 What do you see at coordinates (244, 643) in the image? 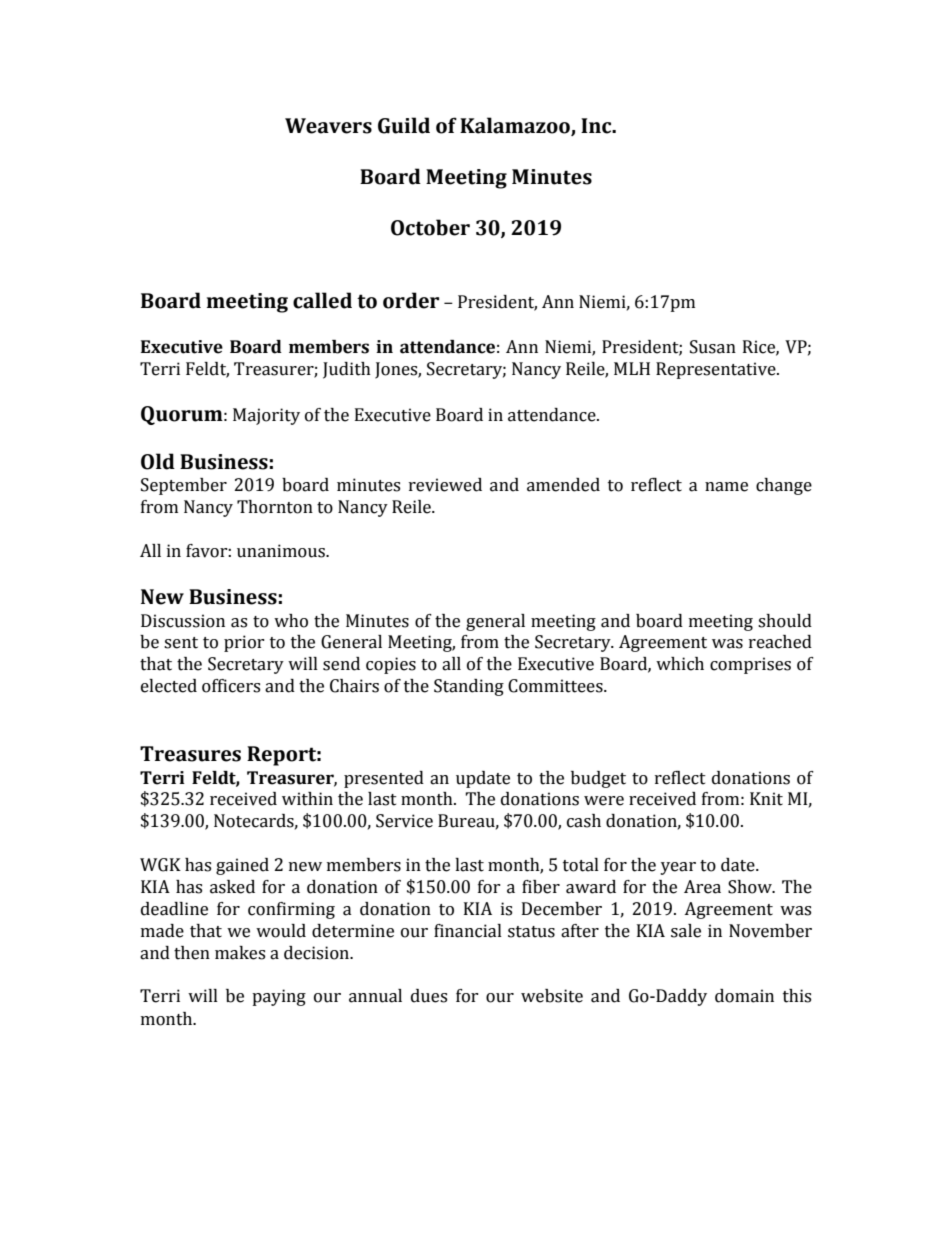
I see `prior` at bounding box center [244, 643].
